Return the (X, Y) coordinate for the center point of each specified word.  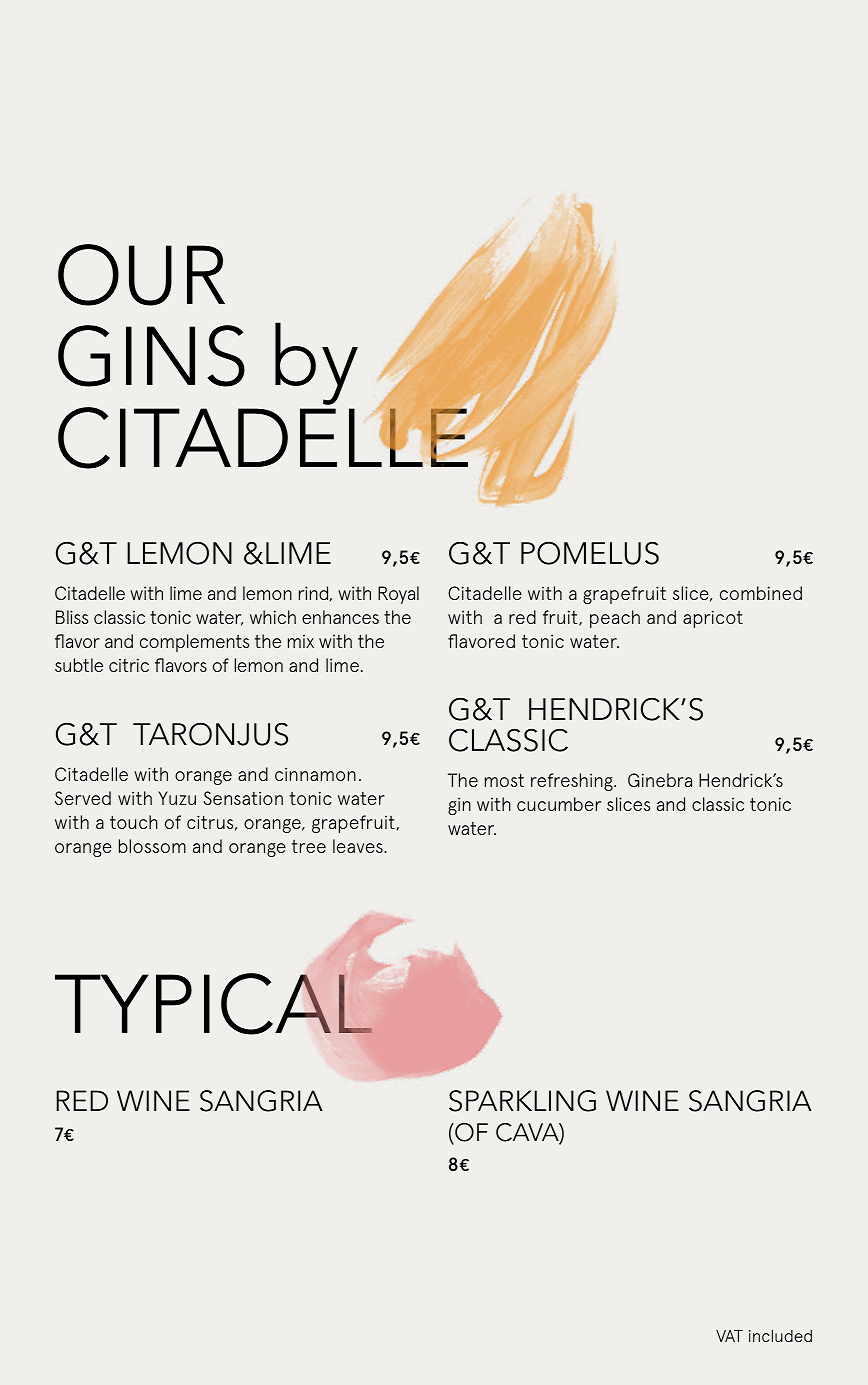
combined (761, 593)
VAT (729, 1336)
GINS (151, 356)
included (780, 1336)
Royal (398, 595)
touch (134, 822)
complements (194, 643)
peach (615, 619)
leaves (359, 846)
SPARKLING (522, 1101)
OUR (141, 275)
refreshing (573, 782)
